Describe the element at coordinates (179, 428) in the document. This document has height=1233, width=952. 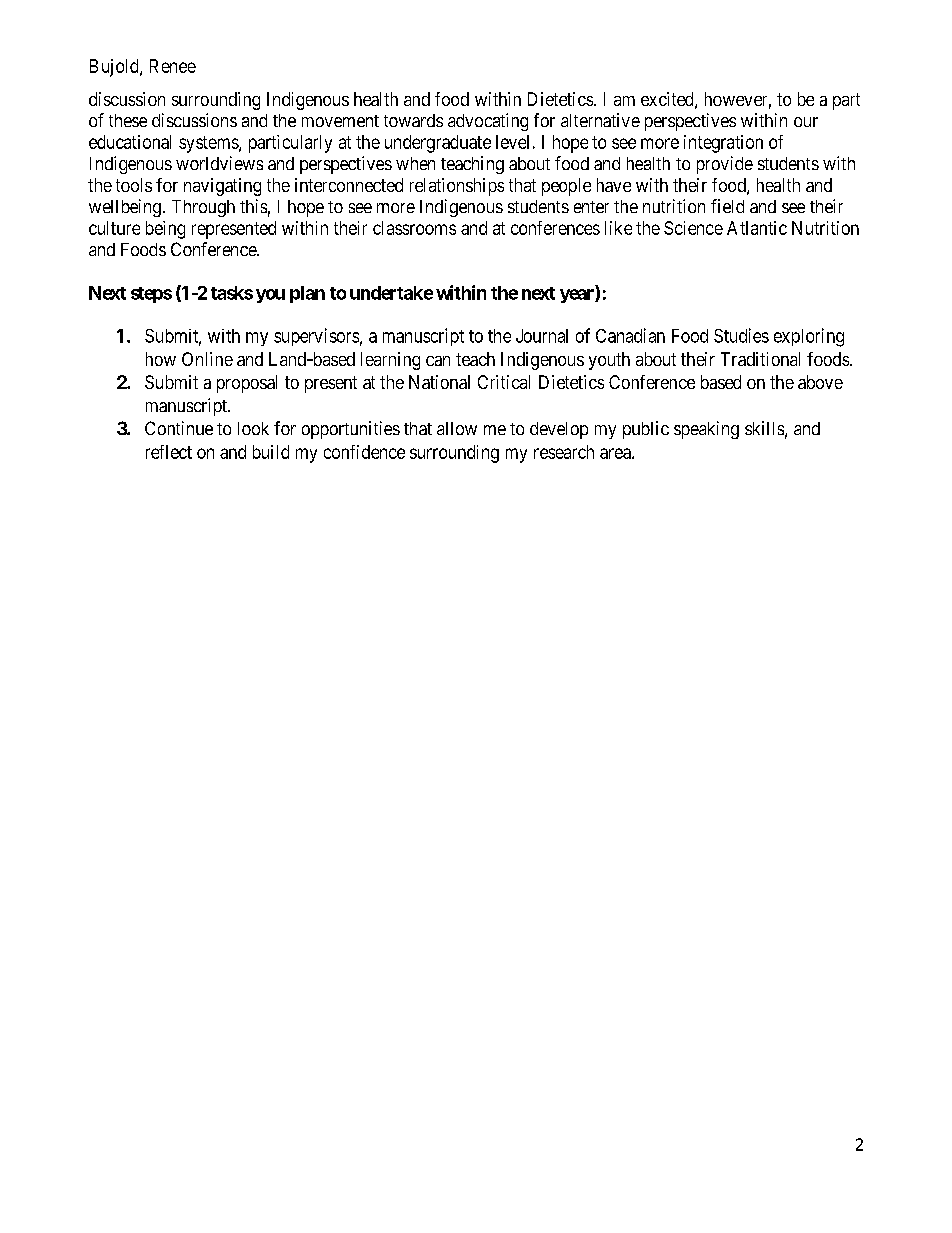
I see `Continue` at that location.
